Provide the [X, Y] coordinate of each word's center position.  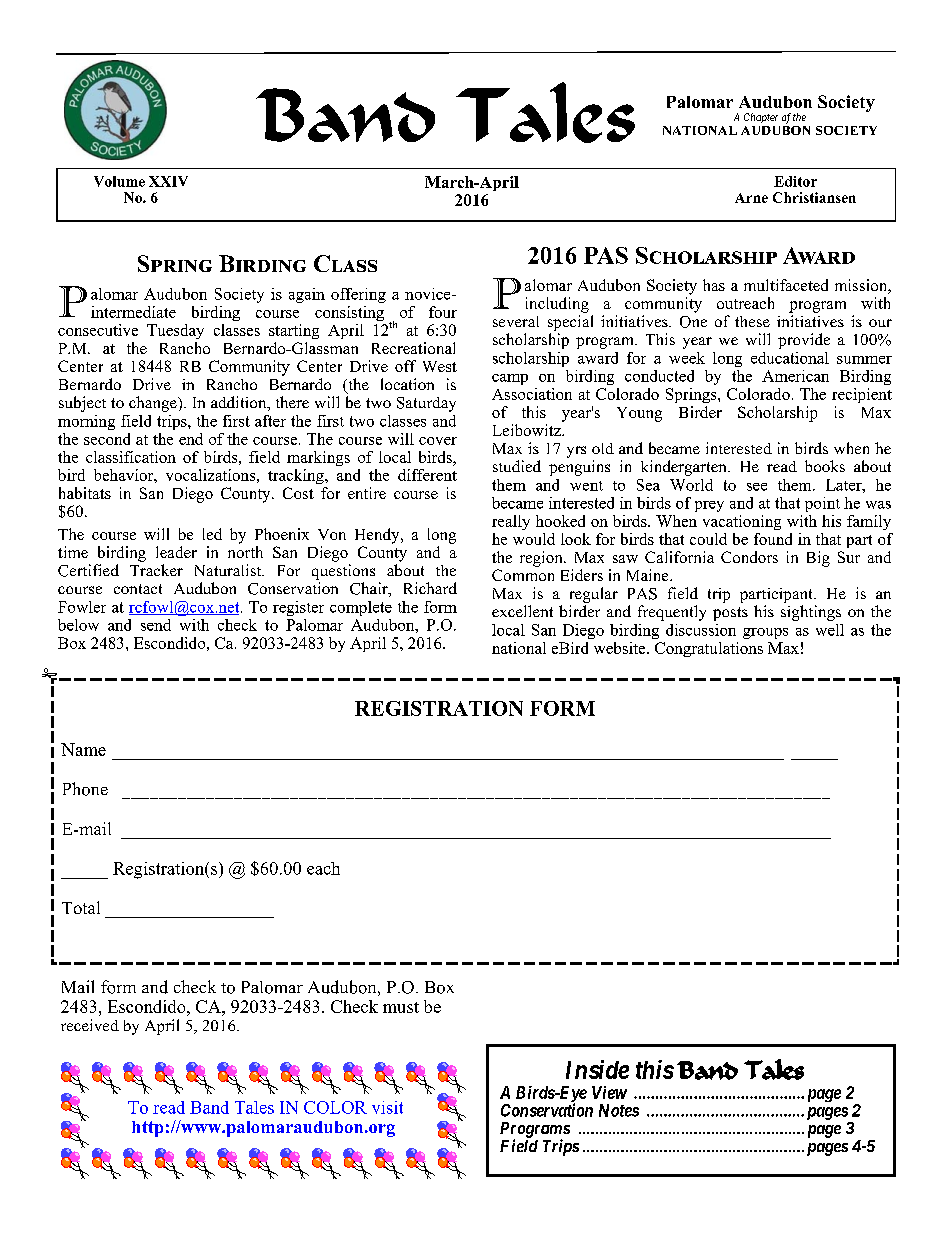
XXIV [168, 181]
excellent [522, 611]
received [90, 1025]
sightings [811, 613]
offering [358, 295]
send [156, 625]
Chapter [761, 118]
